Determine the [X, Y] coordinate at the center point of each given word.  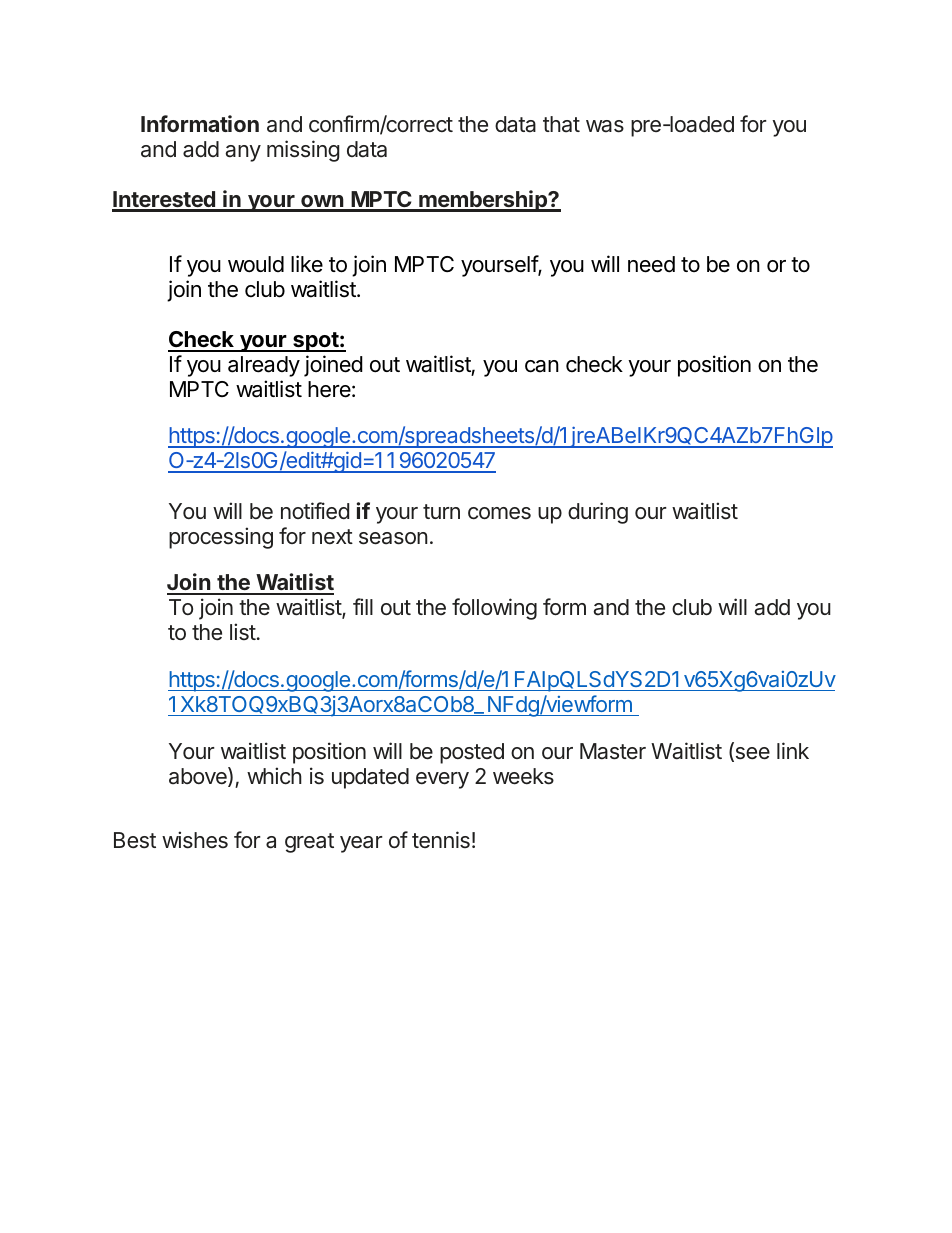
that [561, 124]
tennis [441, 839]
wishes [195, 840]
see [751, 754]
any [243, 153]
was [605, 126]
